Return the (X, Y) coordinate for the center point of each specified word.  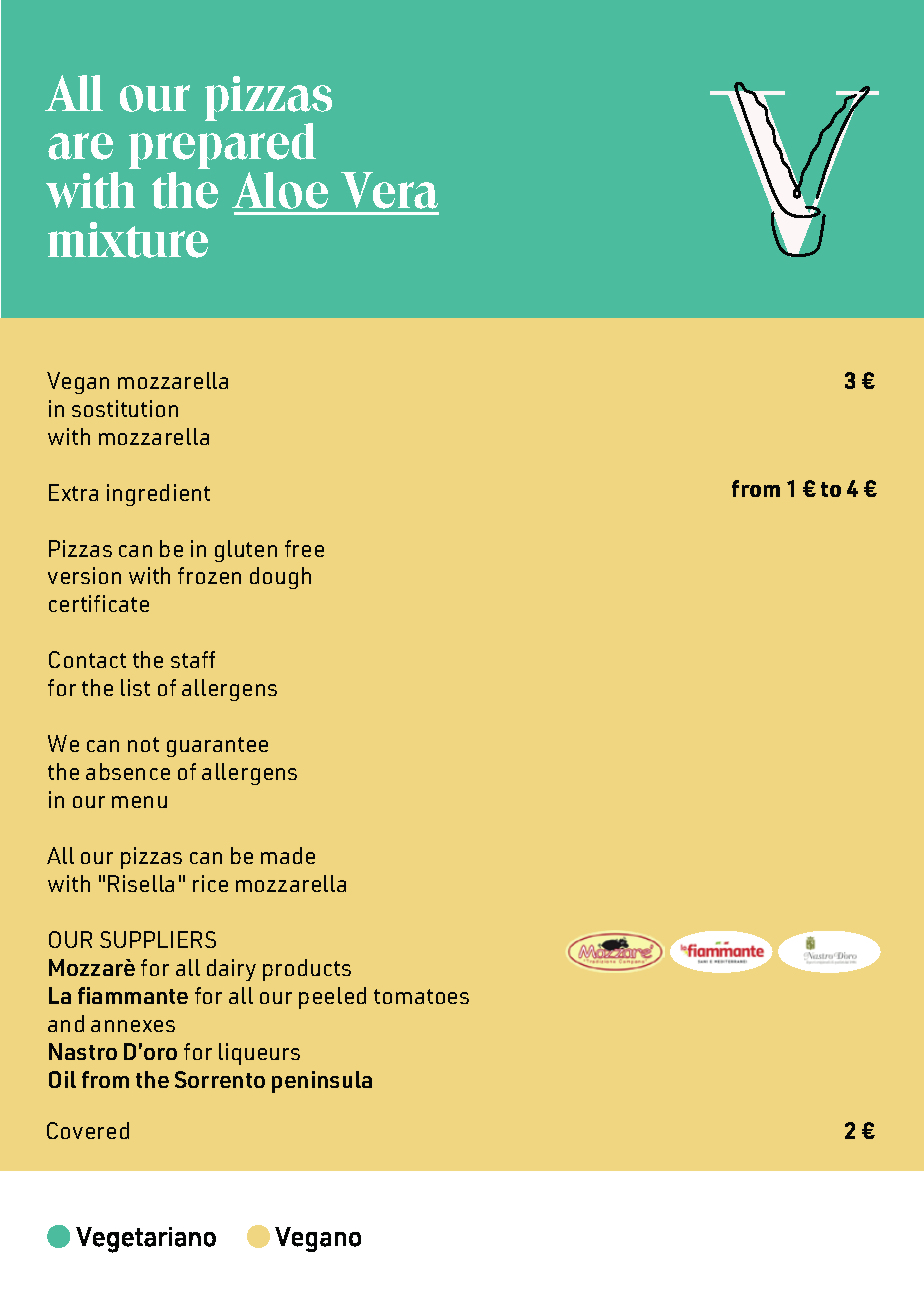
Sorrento (220, 1079)
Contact (87, 659)
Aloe (280, 190)
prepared (222, 146)
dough (280, 578)
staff (193, 659)
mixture (128, 240)
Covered (88, 1130)
